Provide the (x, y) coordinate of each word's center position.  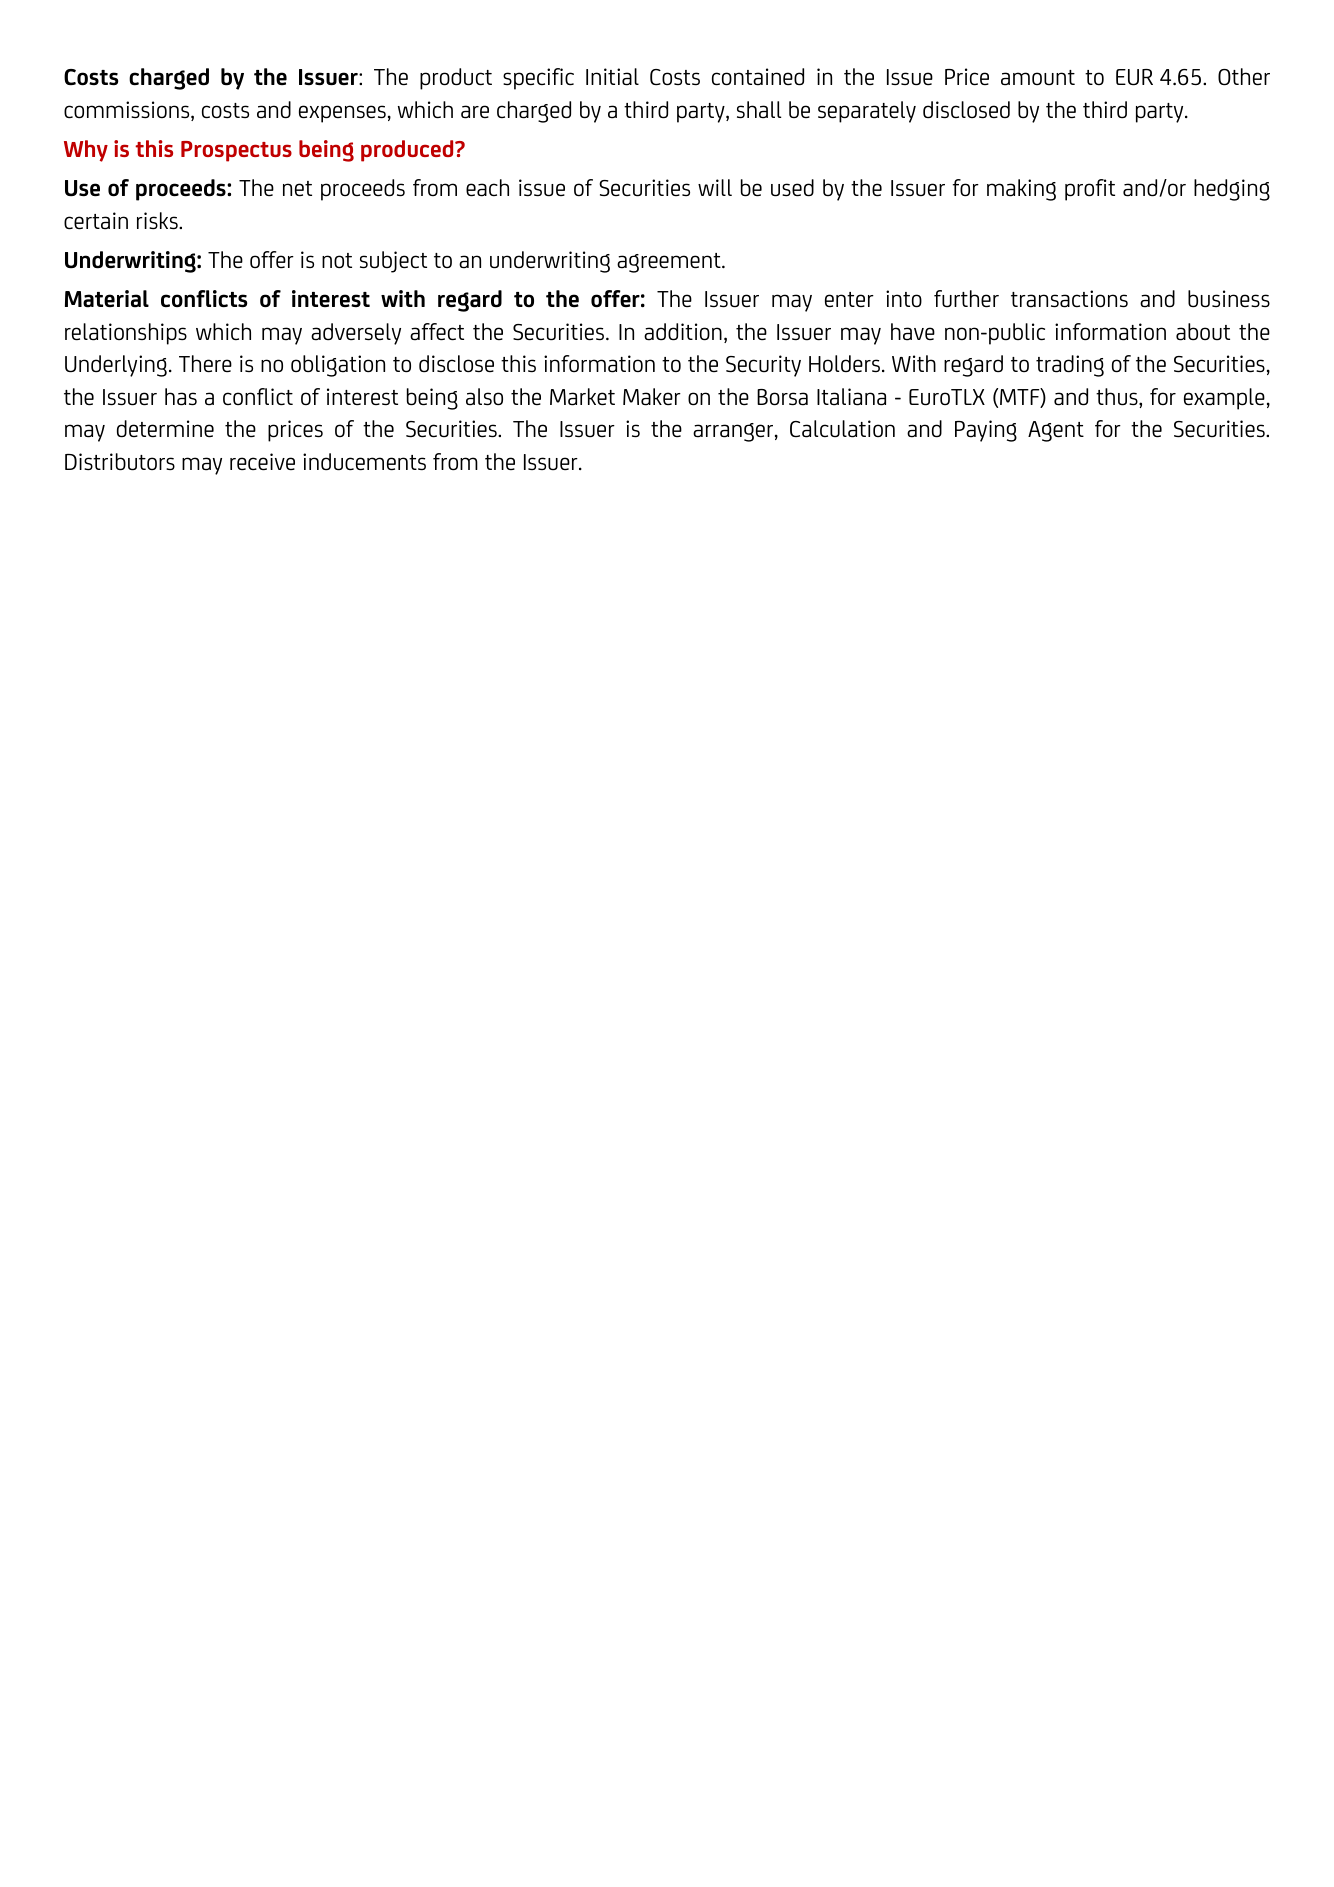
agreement (670, 263)
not (337, 261)
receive (262, 462)
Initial (612, 77)
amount (1038, 78)
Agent (1056, 431)
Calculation (842, 429)
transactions (1069, 299)
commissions (128, 111)
